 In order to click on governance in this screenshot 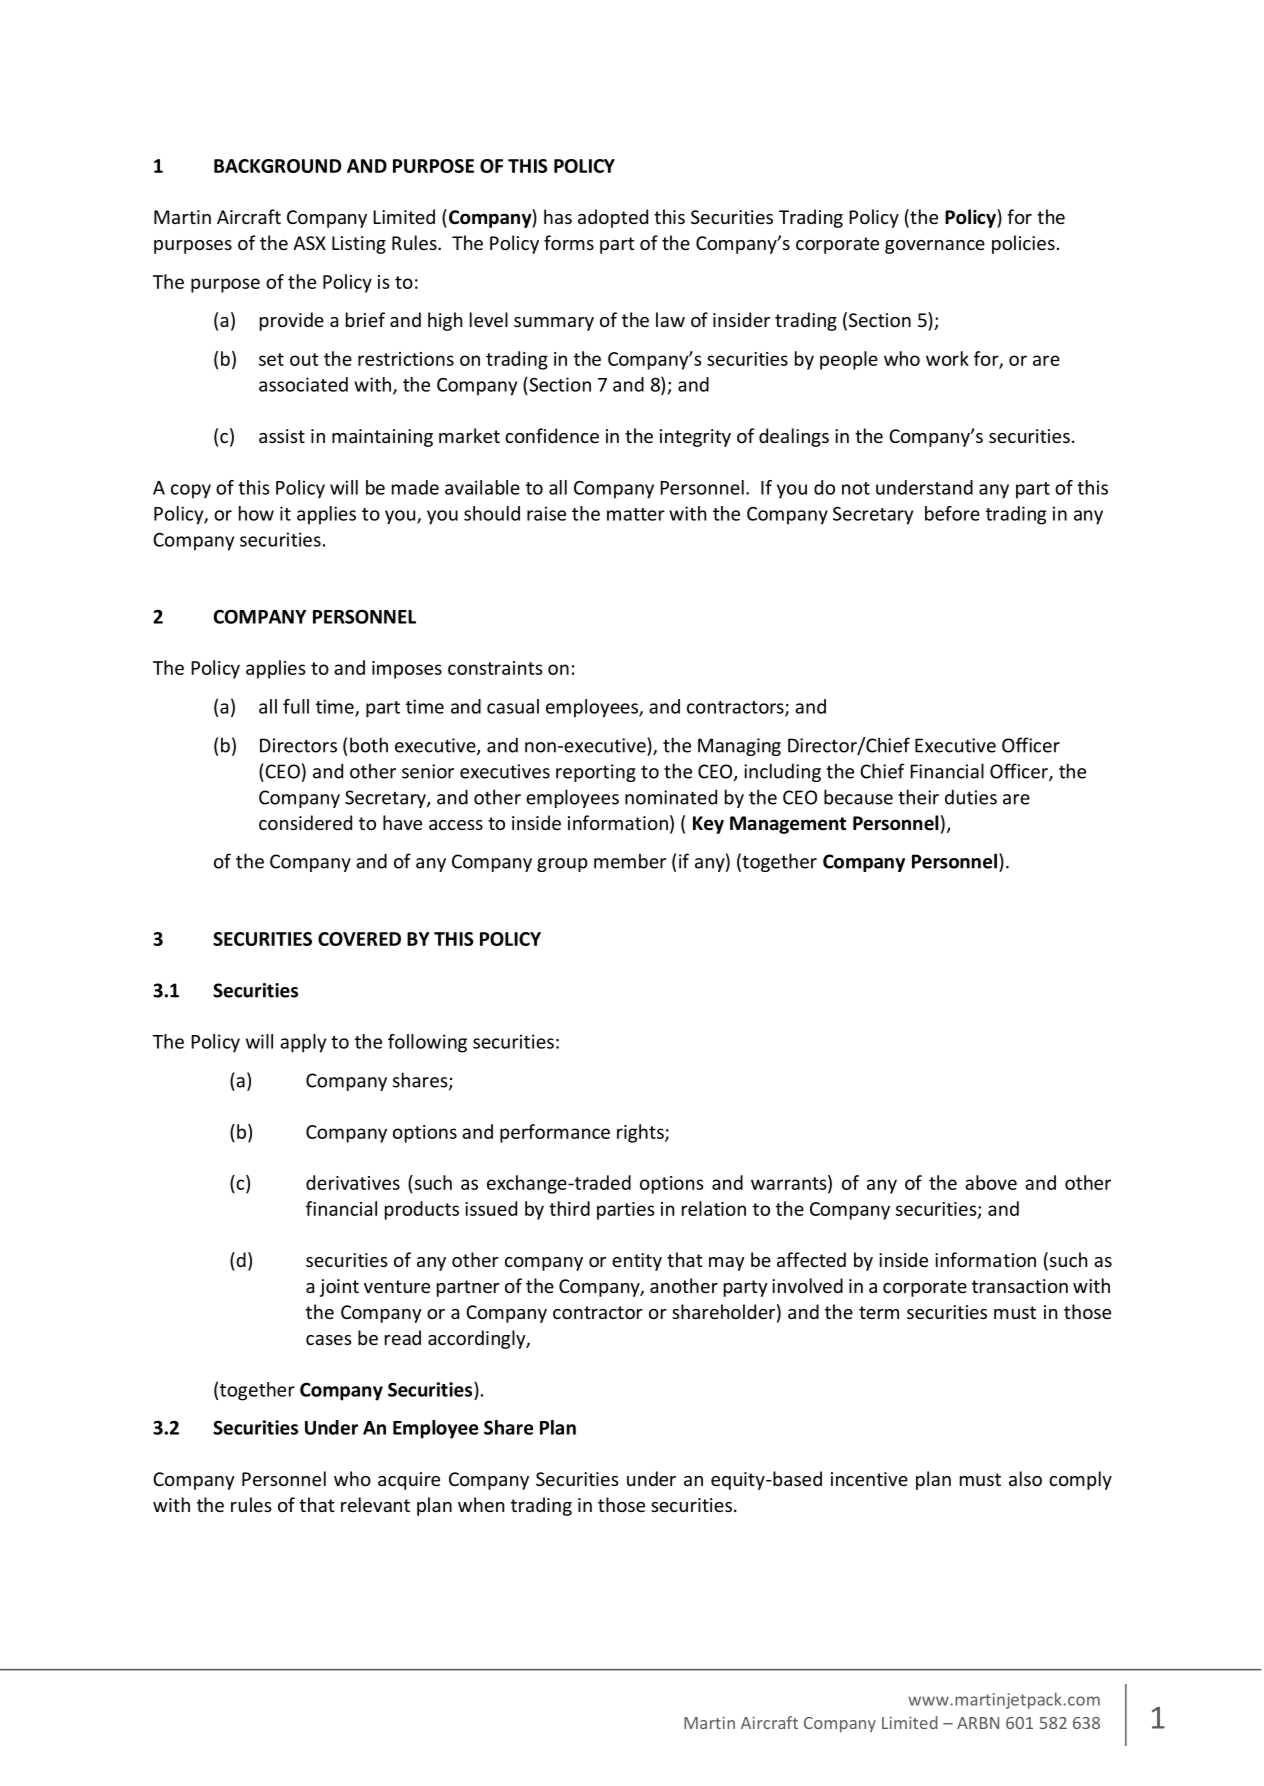, I will do `click(935, 247)`.
